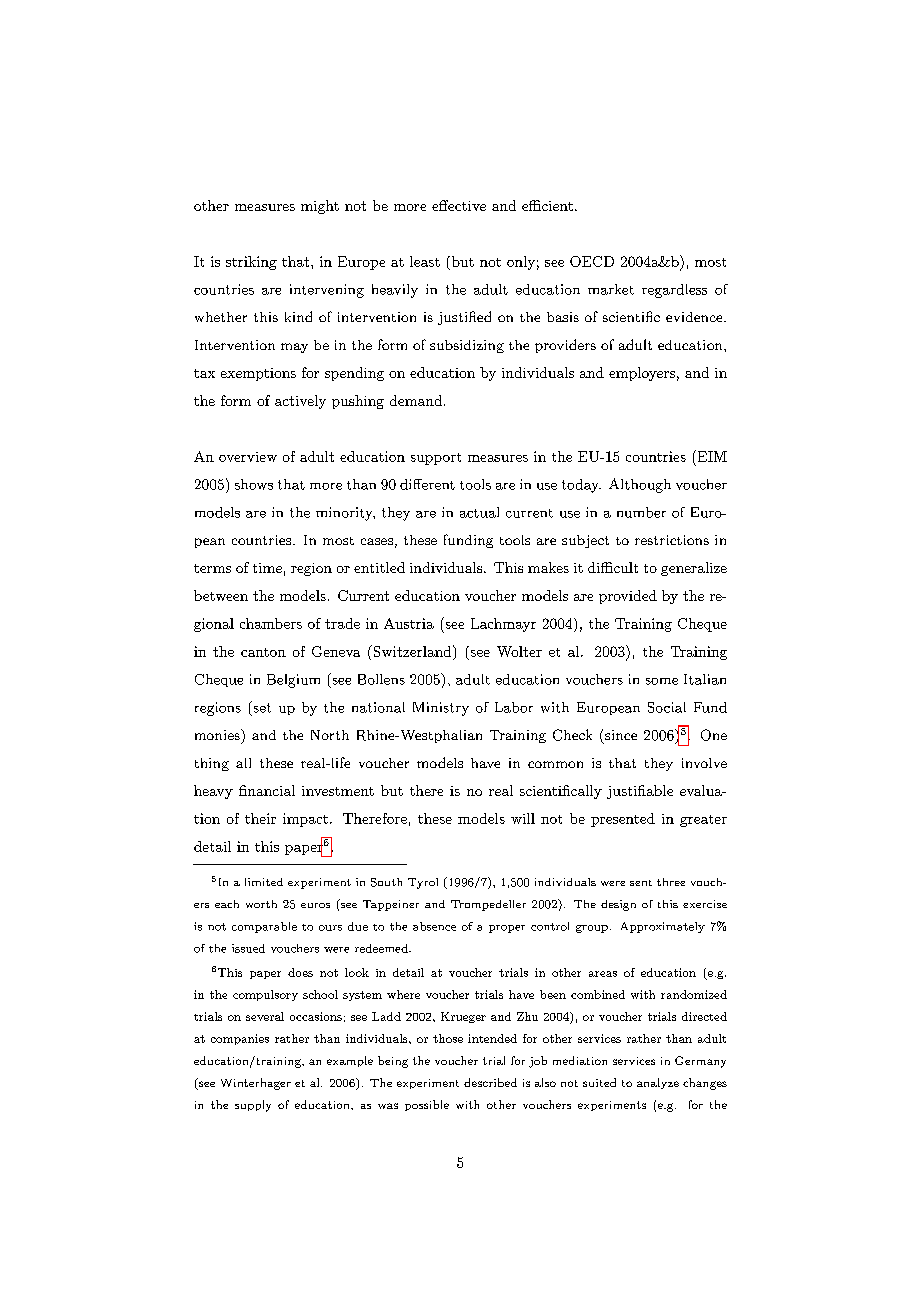  What do you see at coordinates (253, 1106) in the screenshot?
I see `supply` at bounding box center [253, 1106].
